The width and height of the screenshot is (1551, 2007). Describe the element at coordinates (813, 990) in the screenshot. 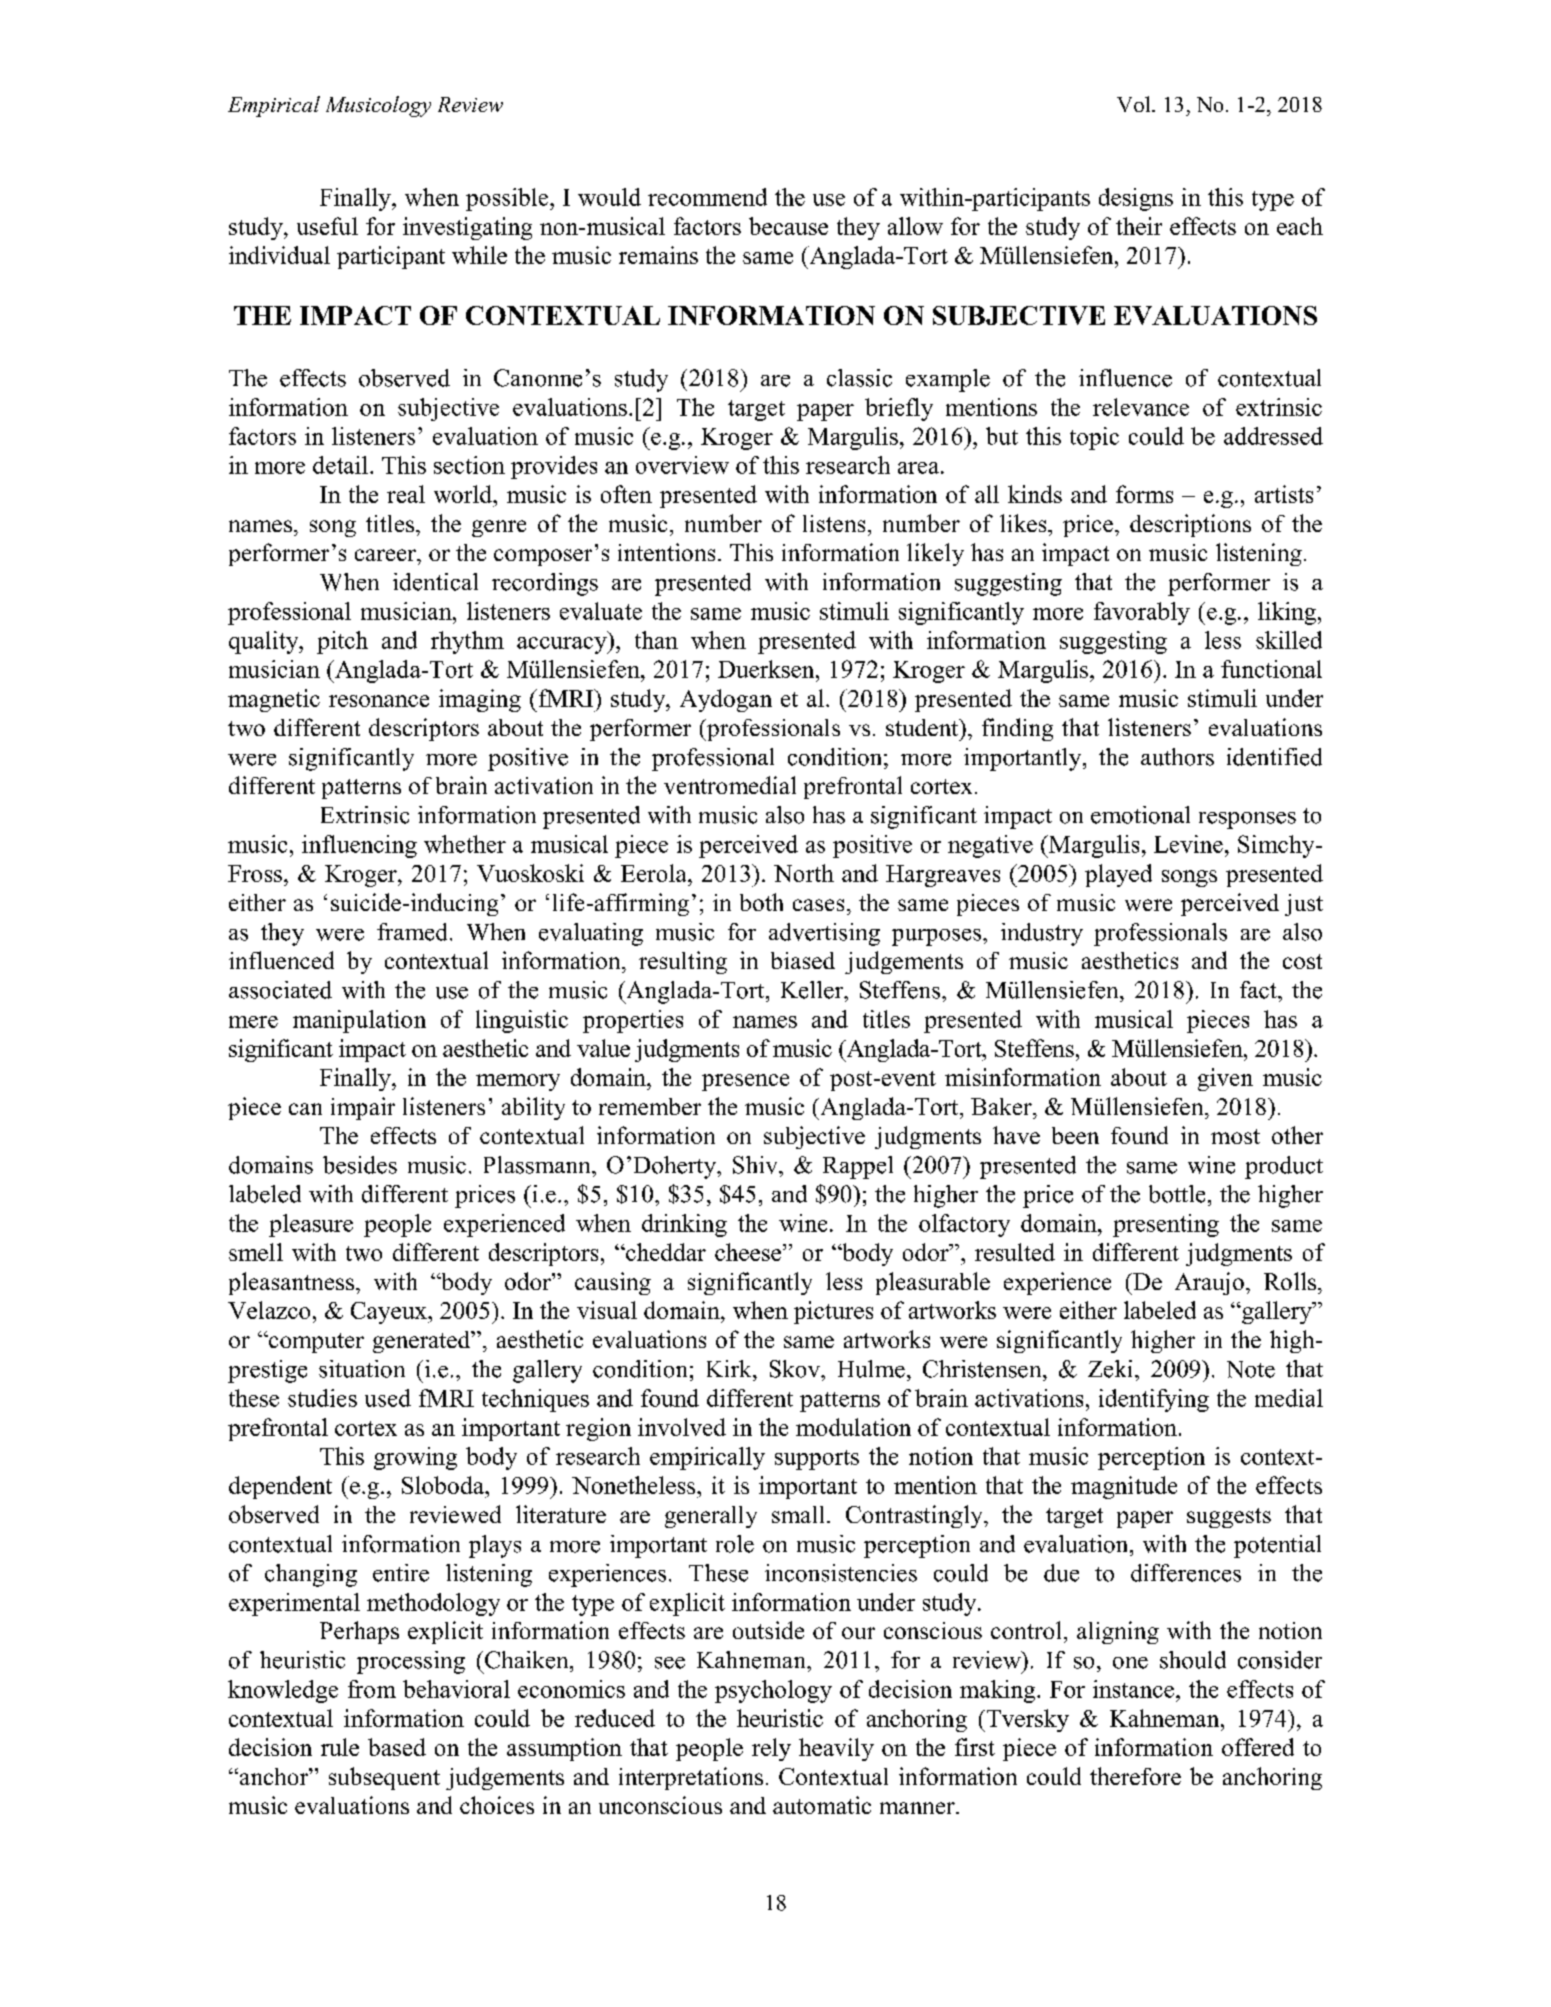

I see `Keller` at that location.
